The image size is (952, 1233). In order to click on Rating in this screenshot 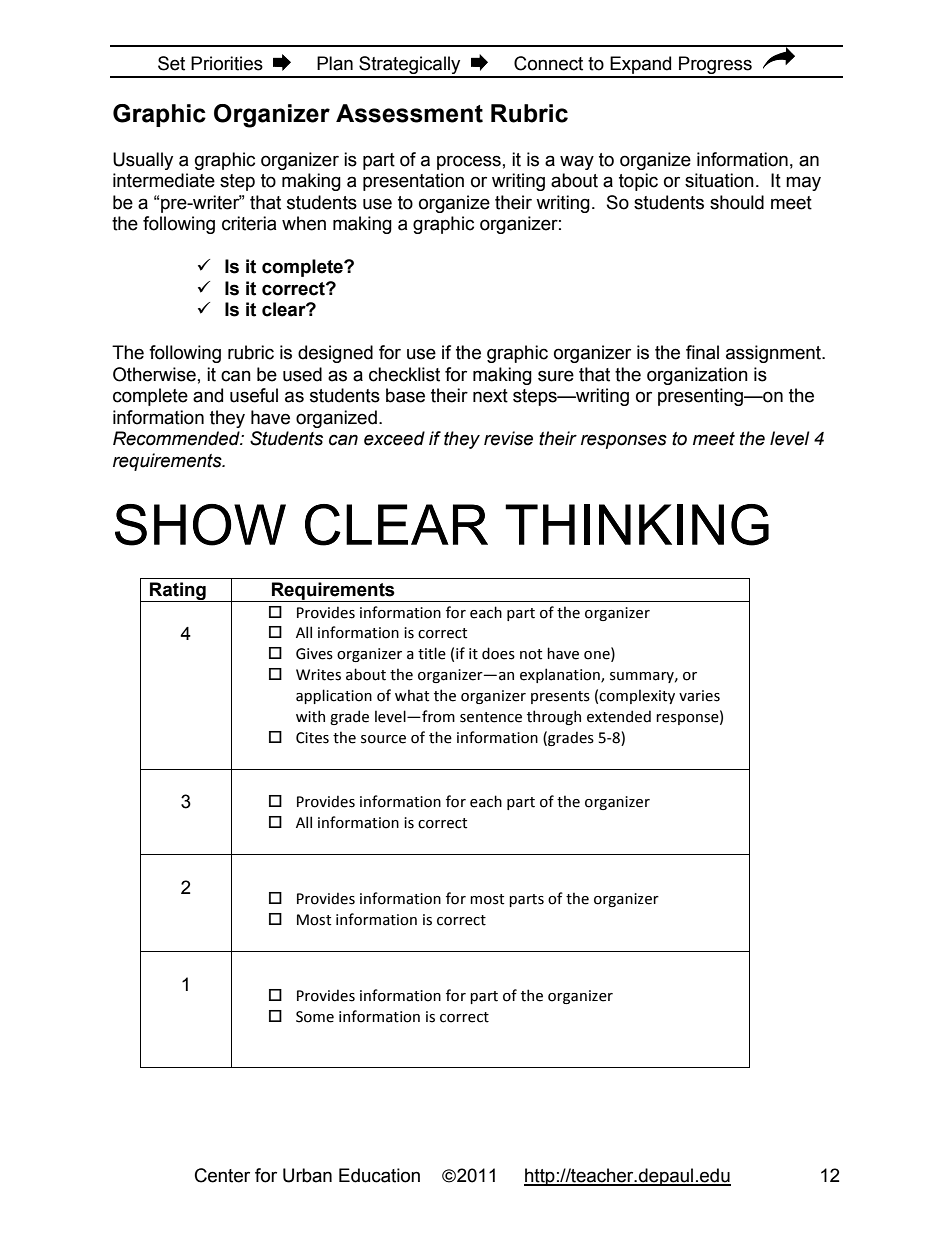, I will do `click(178, 592)`.
